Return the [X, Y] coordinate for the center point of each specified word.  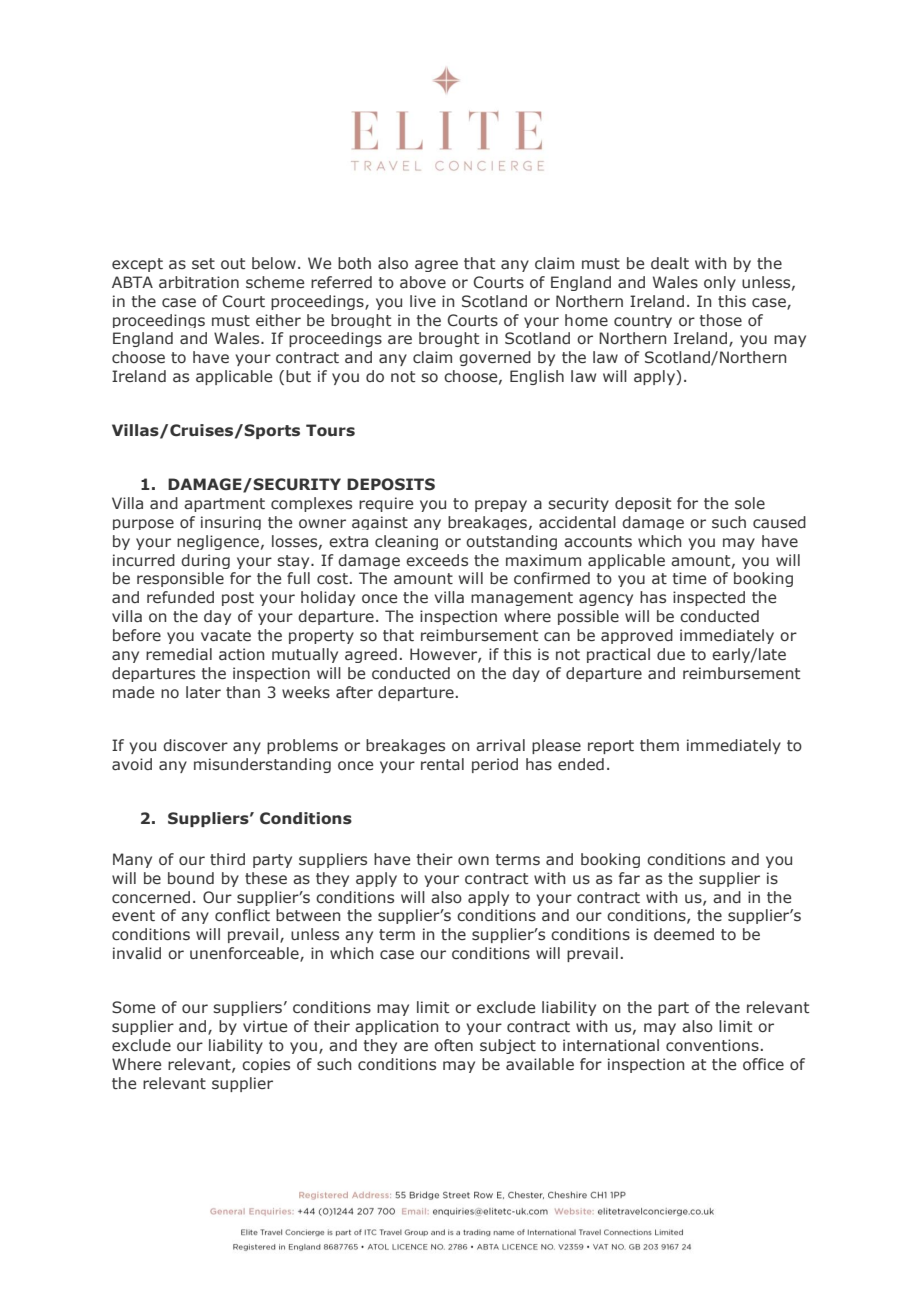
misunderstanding [262, 765]
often [453, 1045]
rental [442, 764]
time [689, 578]
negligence [218, 542]
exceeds [437, 560]
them [659, 745]
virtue [265, 1026]
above [423, 282]
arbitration [199, 282]
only [720, 283]
